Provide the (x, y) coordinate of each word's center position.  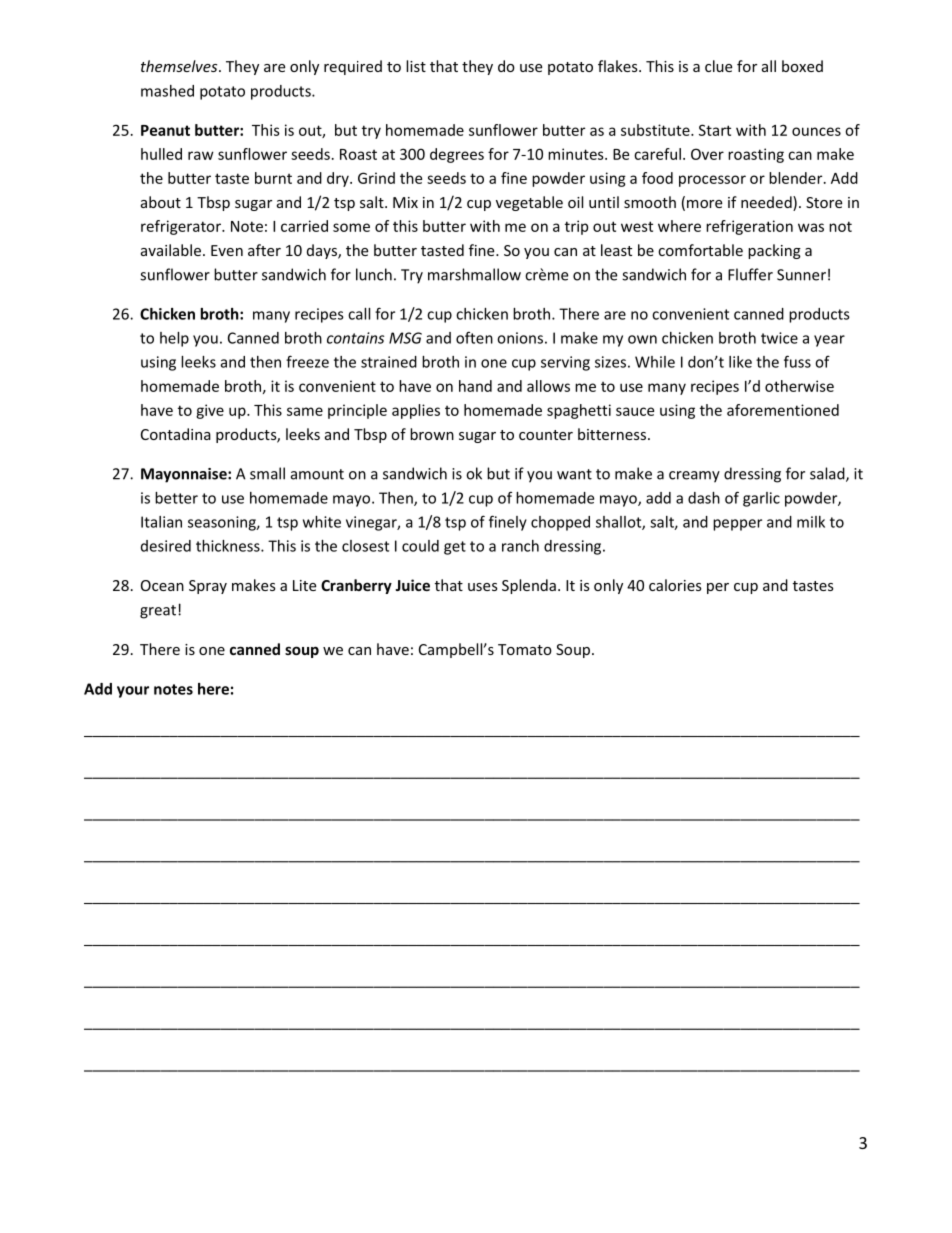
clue (718, 66)
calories (675, 585)
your (133, 692)
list (416, 66)
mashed (167, 91)
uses (483, 587)
